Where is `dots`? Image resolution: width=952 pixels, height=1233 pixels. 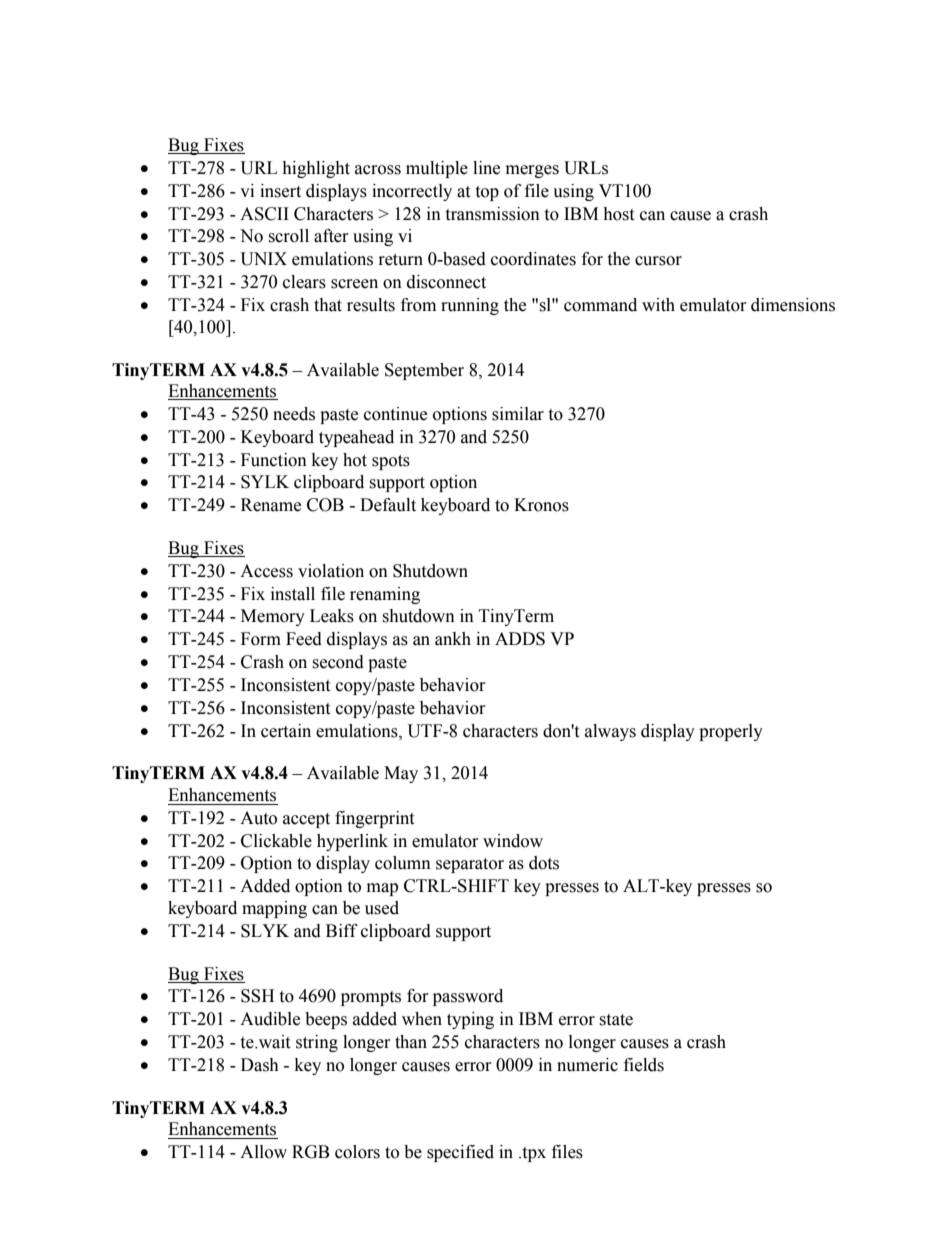
dots is located at coordinates (544, 863).
